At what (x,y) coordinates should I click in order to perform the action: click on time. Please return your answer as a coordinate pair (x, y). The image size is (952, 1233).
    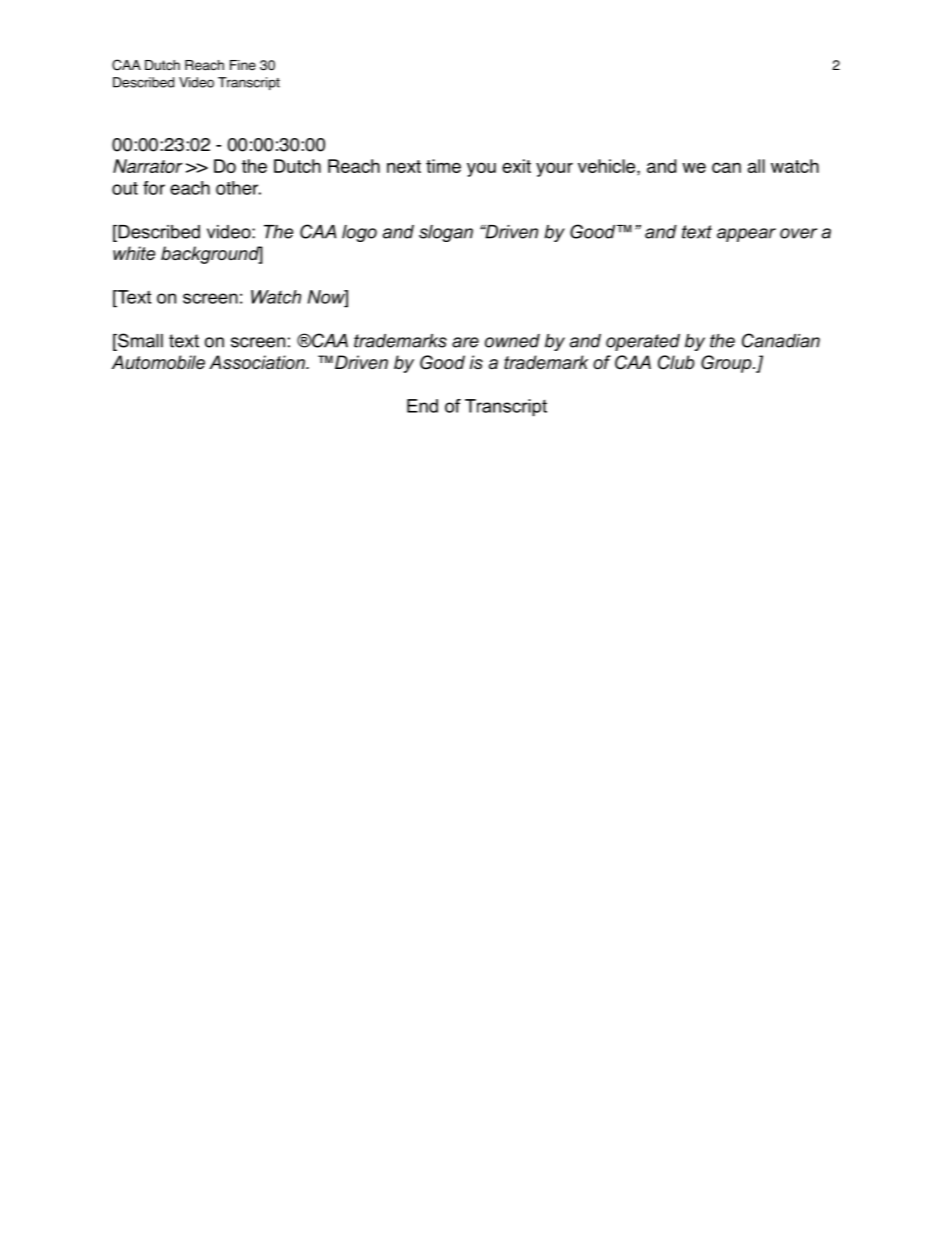
    Looking at the image, I should click on (443, 166).
